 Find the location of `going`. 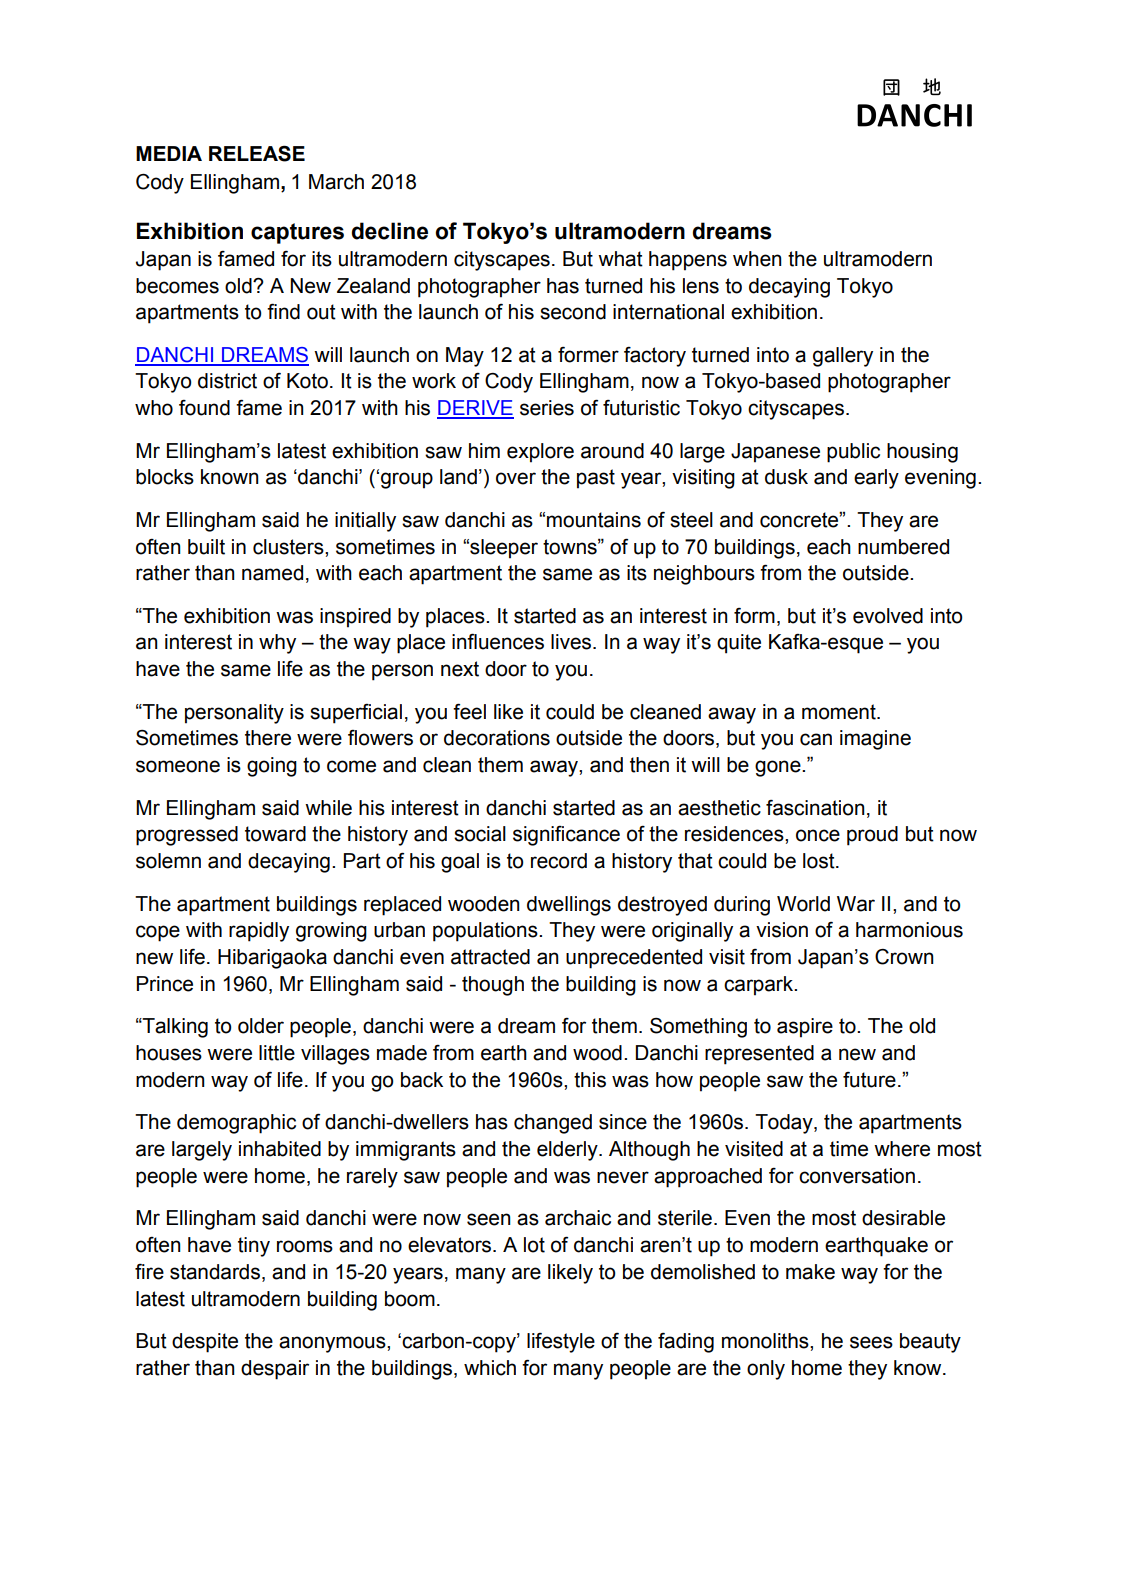

going is located at coordinates (272, 767).
